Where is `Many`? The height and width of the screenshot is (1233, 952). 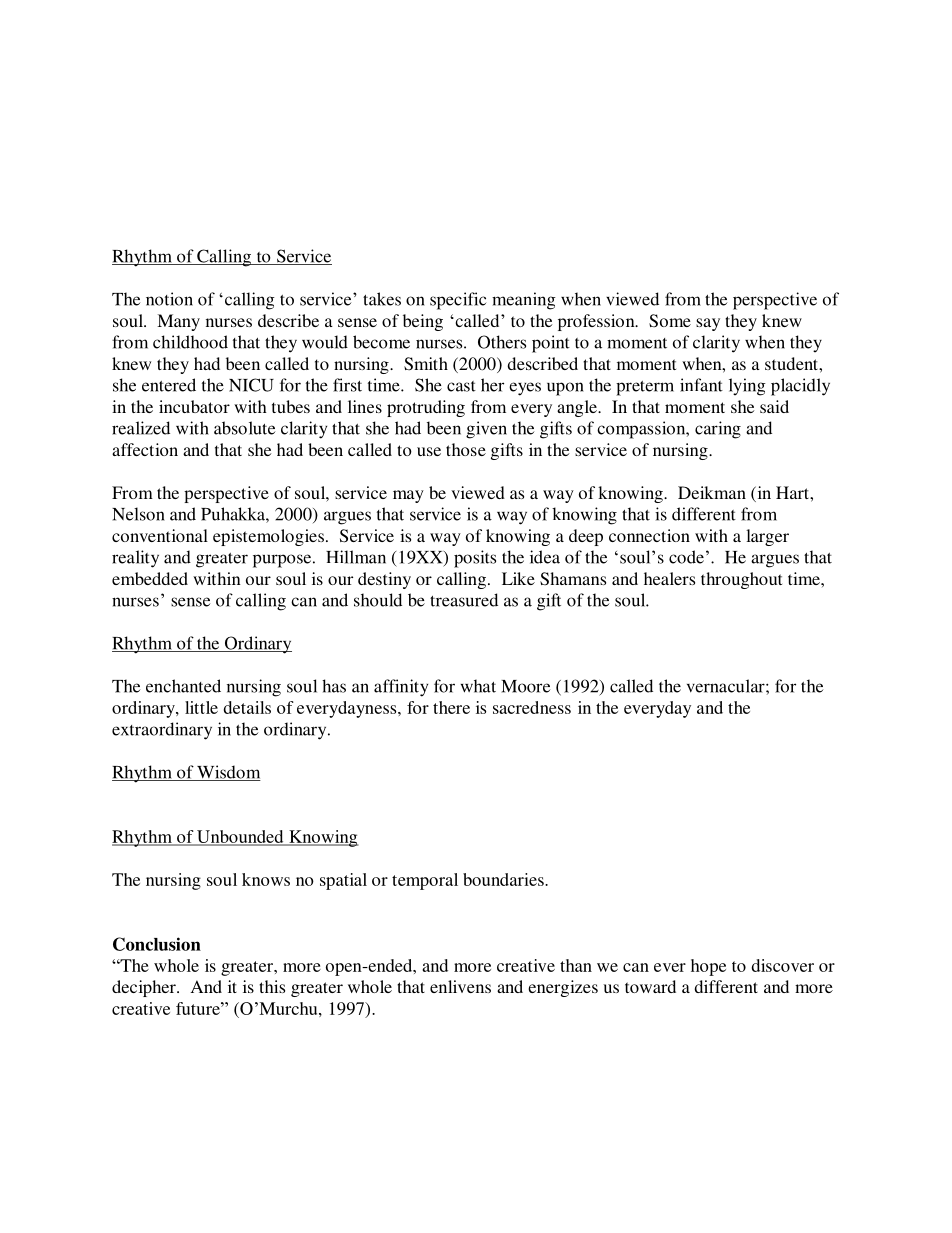
Many is located at coordinates (178, 322).
